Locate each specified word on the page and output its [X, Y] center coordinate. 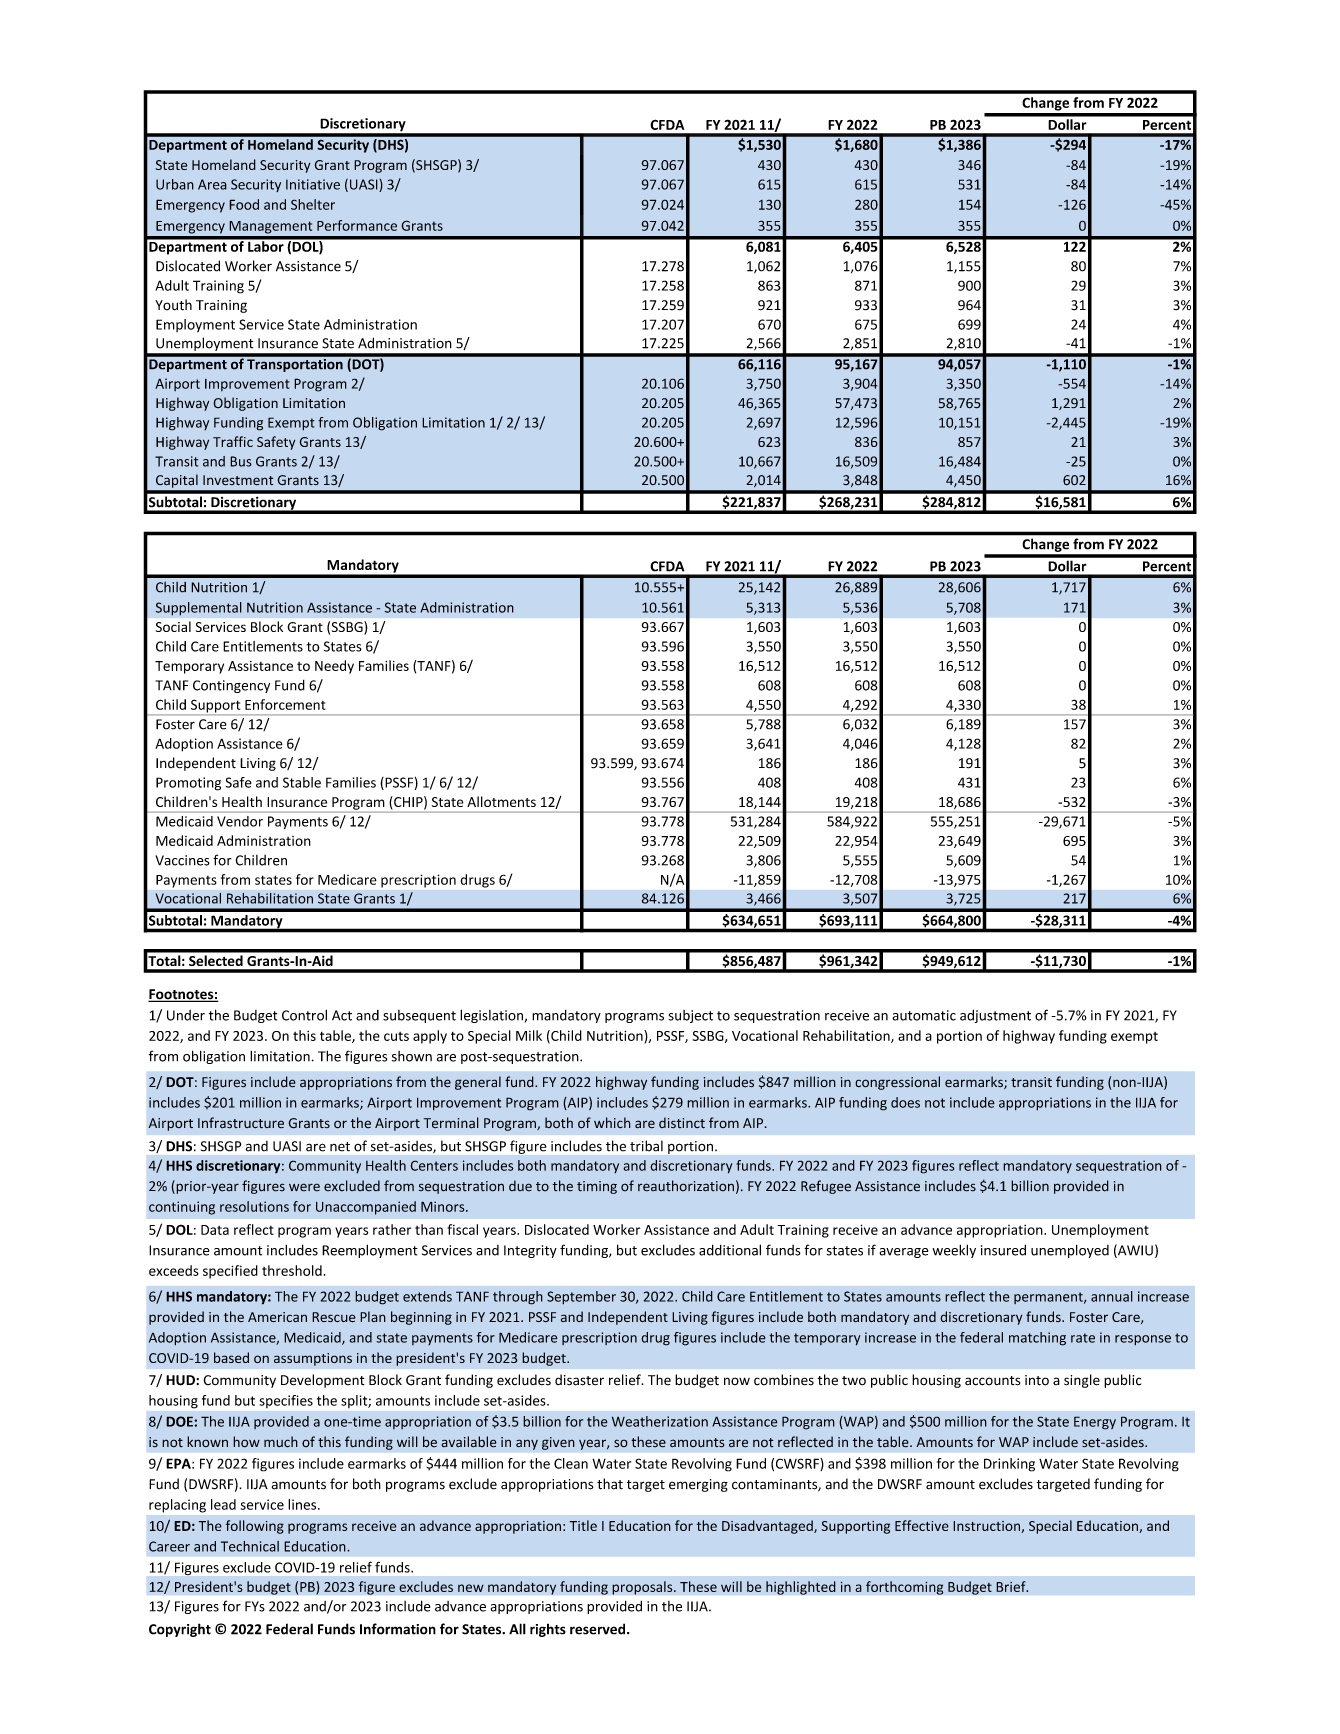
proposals [643, 1588]
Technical [250, 1546]
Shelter [313, 204]
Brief [1012, 1586]
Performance [357, 225]
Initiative [313, 184]
